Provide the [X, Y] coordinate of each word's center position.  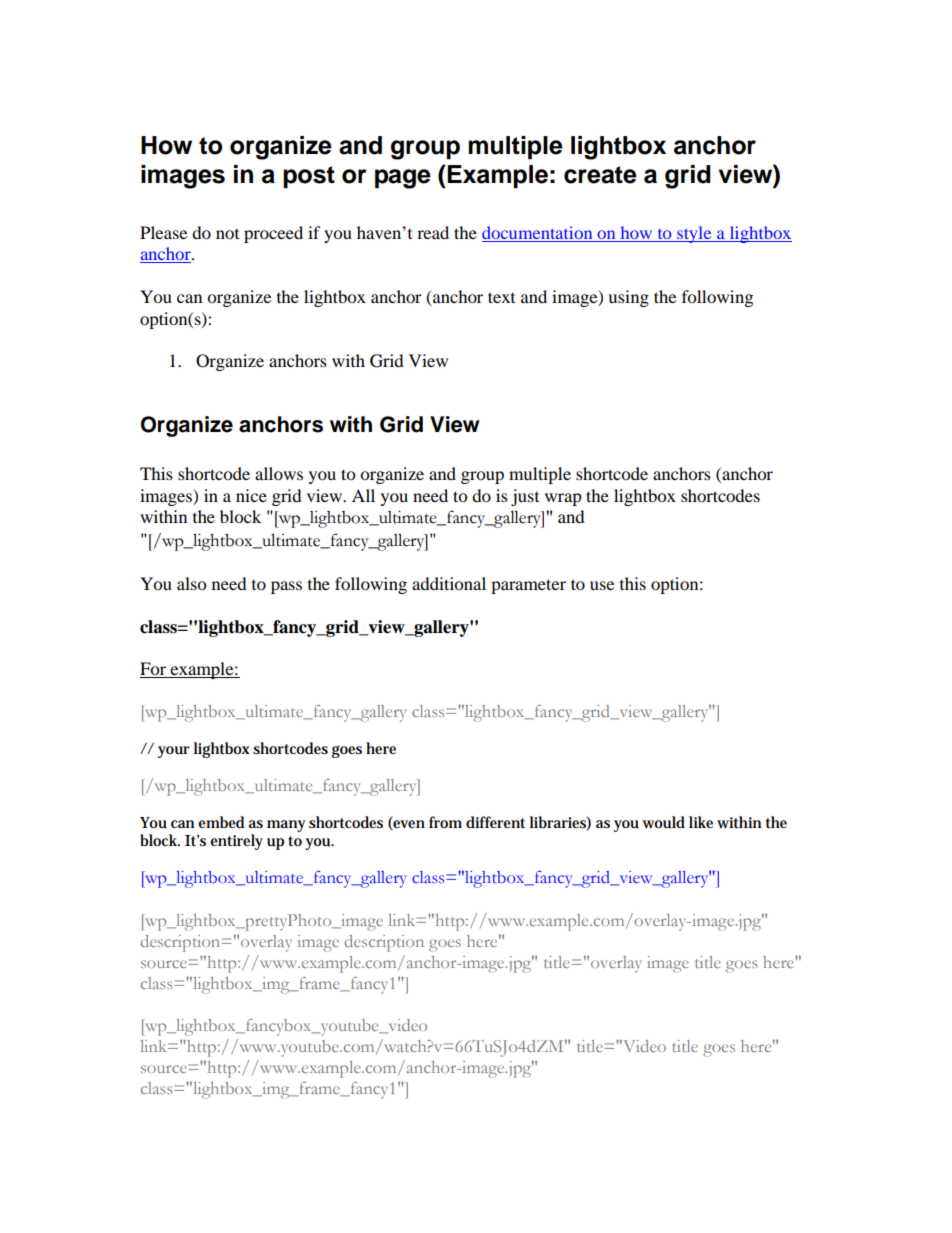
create [600, 175]
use [602, 585]
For [154, 670]
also [191, 583]
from [445, 822]
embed [221, 822]
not [227, 234]
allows [279, 473]
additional [449, 583]
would [664, 822]
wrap [563, 499]
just [525, 497]
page [403, 179]
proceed [273, 234]
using [628, 298]
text [501, 297]
